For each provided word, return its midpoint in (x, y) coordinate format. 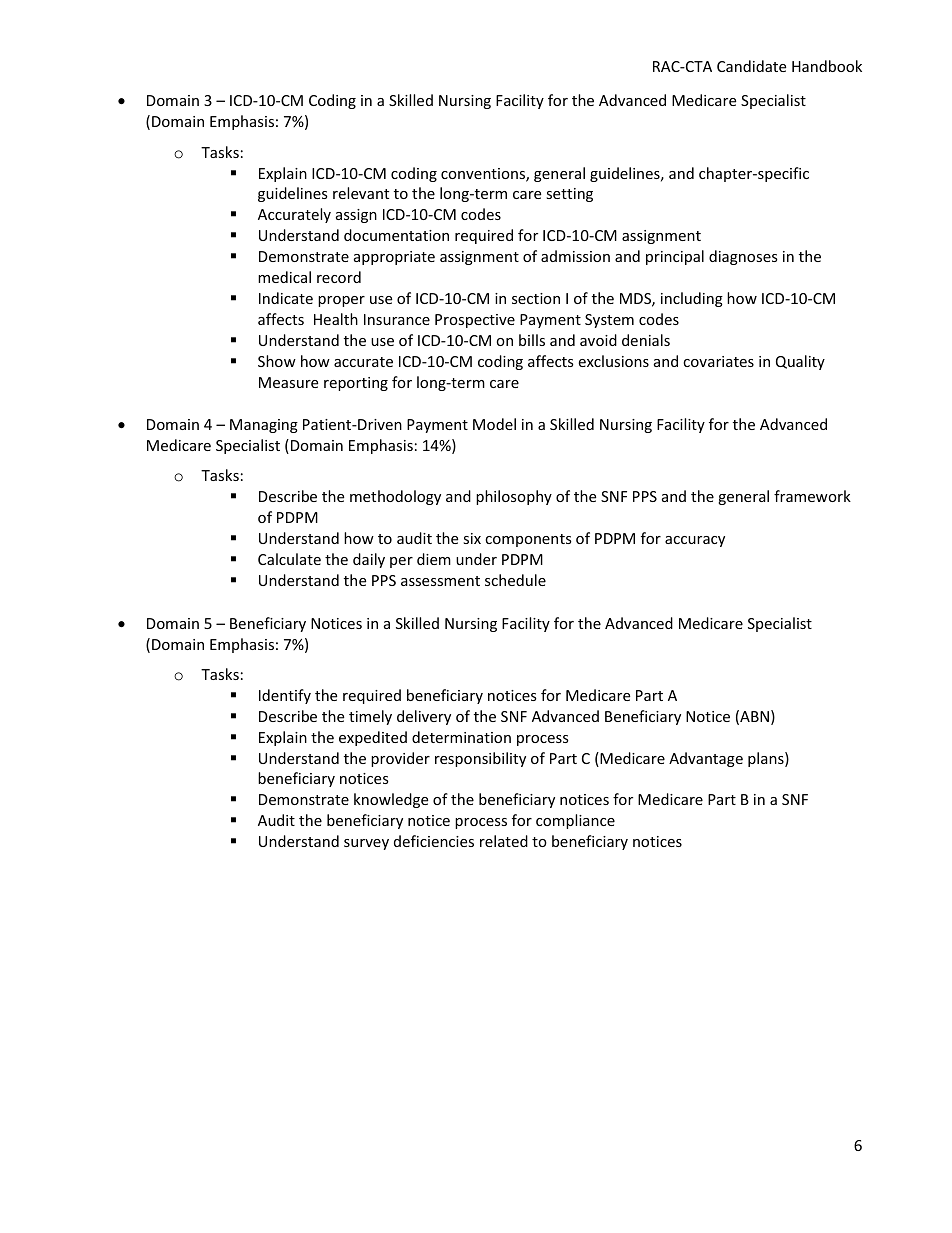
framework (812, 496)
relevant (361, 193)
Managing (264, 426)
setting (569, 195)
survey (366, 844)
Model (494, 424)
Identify (285, 696)
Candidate (751, 66)
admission (575, 256)
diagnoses (743, 257)
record (339, 277)
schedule (515, 580)
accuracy (695, 541)
